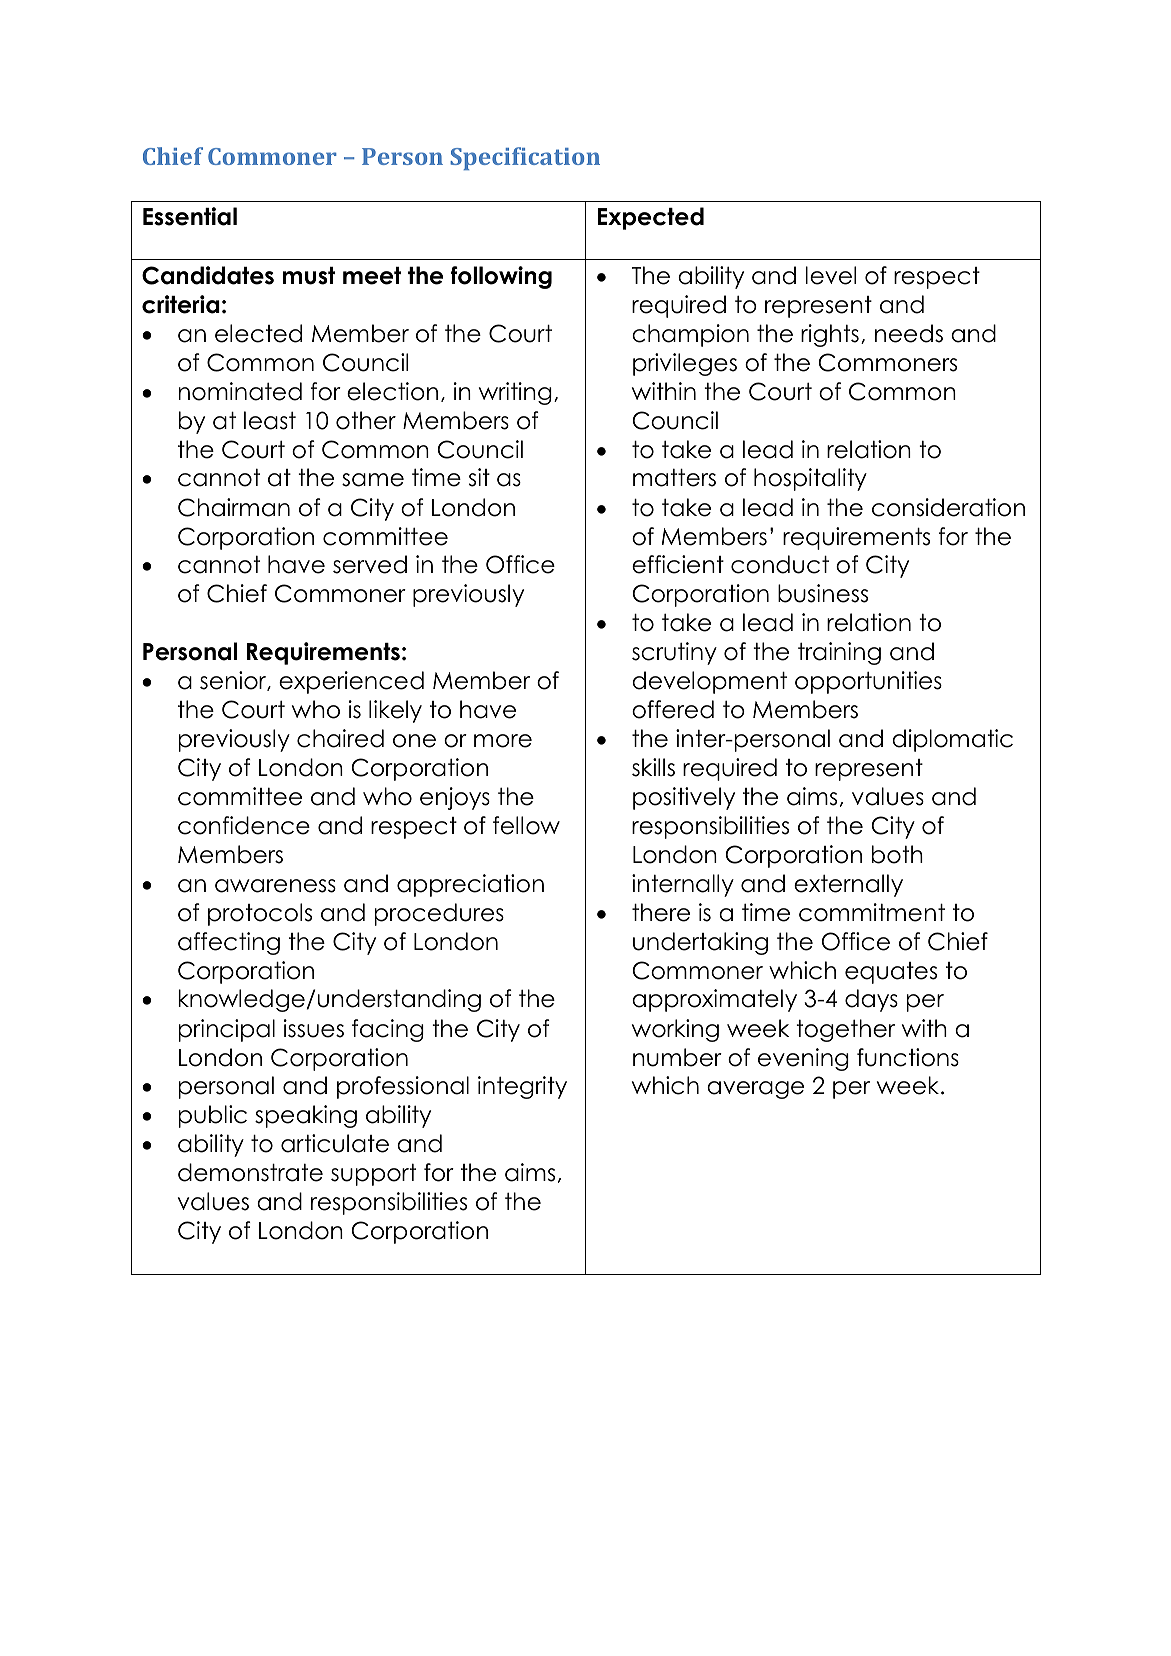  I want to click on demonstrate, so click(250, 1172).
